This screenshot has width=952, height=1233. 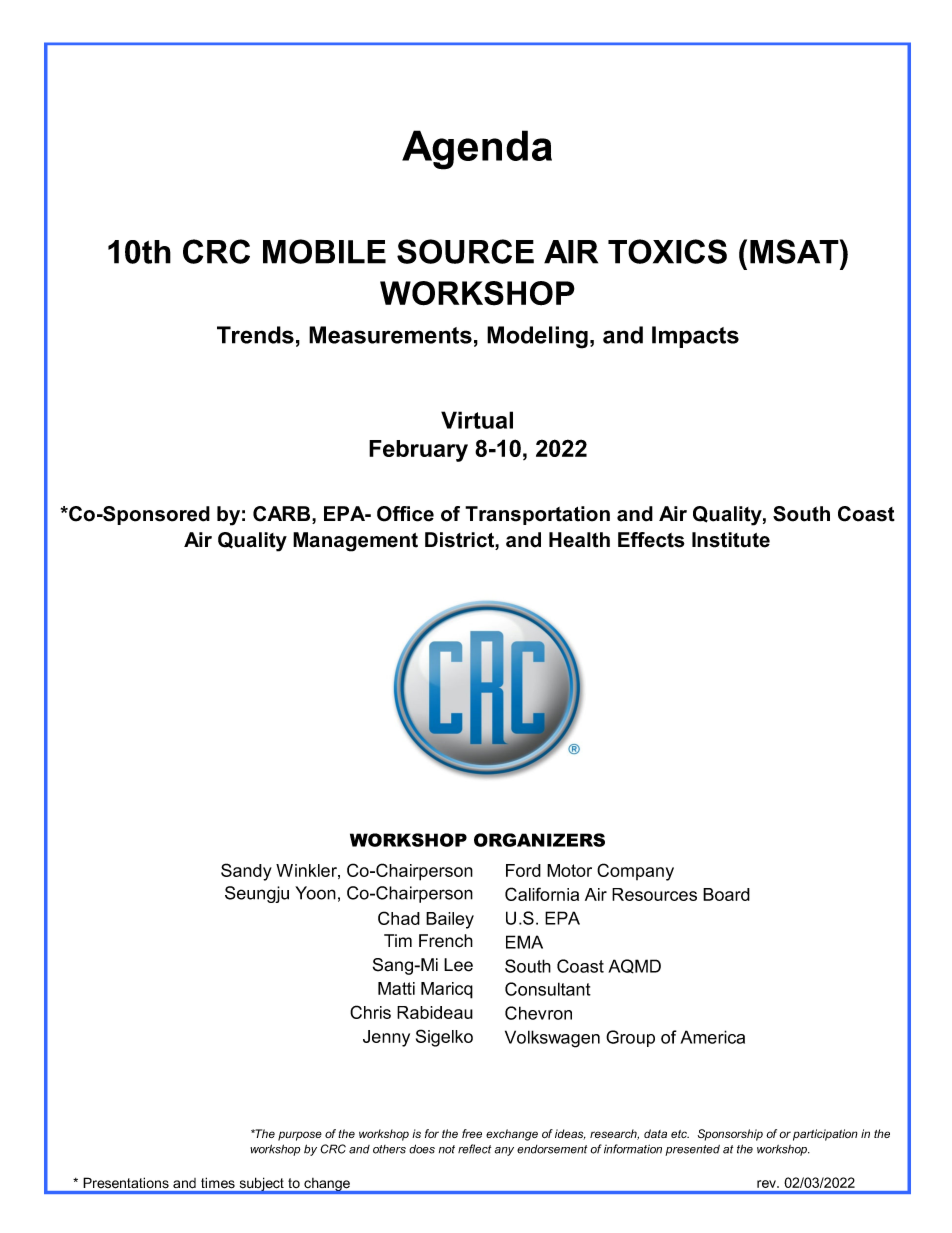 What do you see at coordinates (552, 1149) in the screenshot?
I see `endorsement` at bounding box center [552, 1149].
